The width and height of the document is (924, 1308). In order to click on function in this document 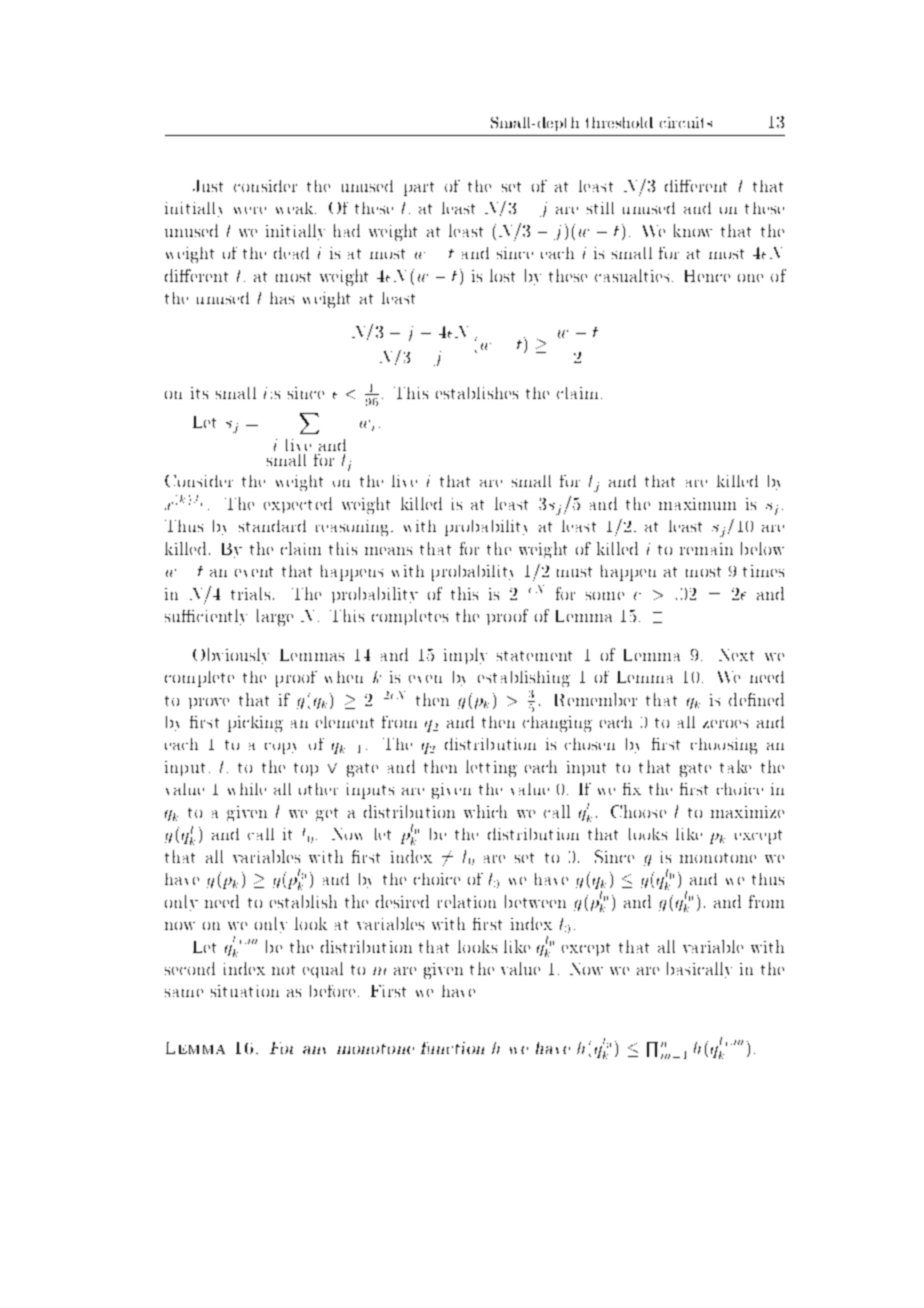, I will do `click(452, 1048)`.
